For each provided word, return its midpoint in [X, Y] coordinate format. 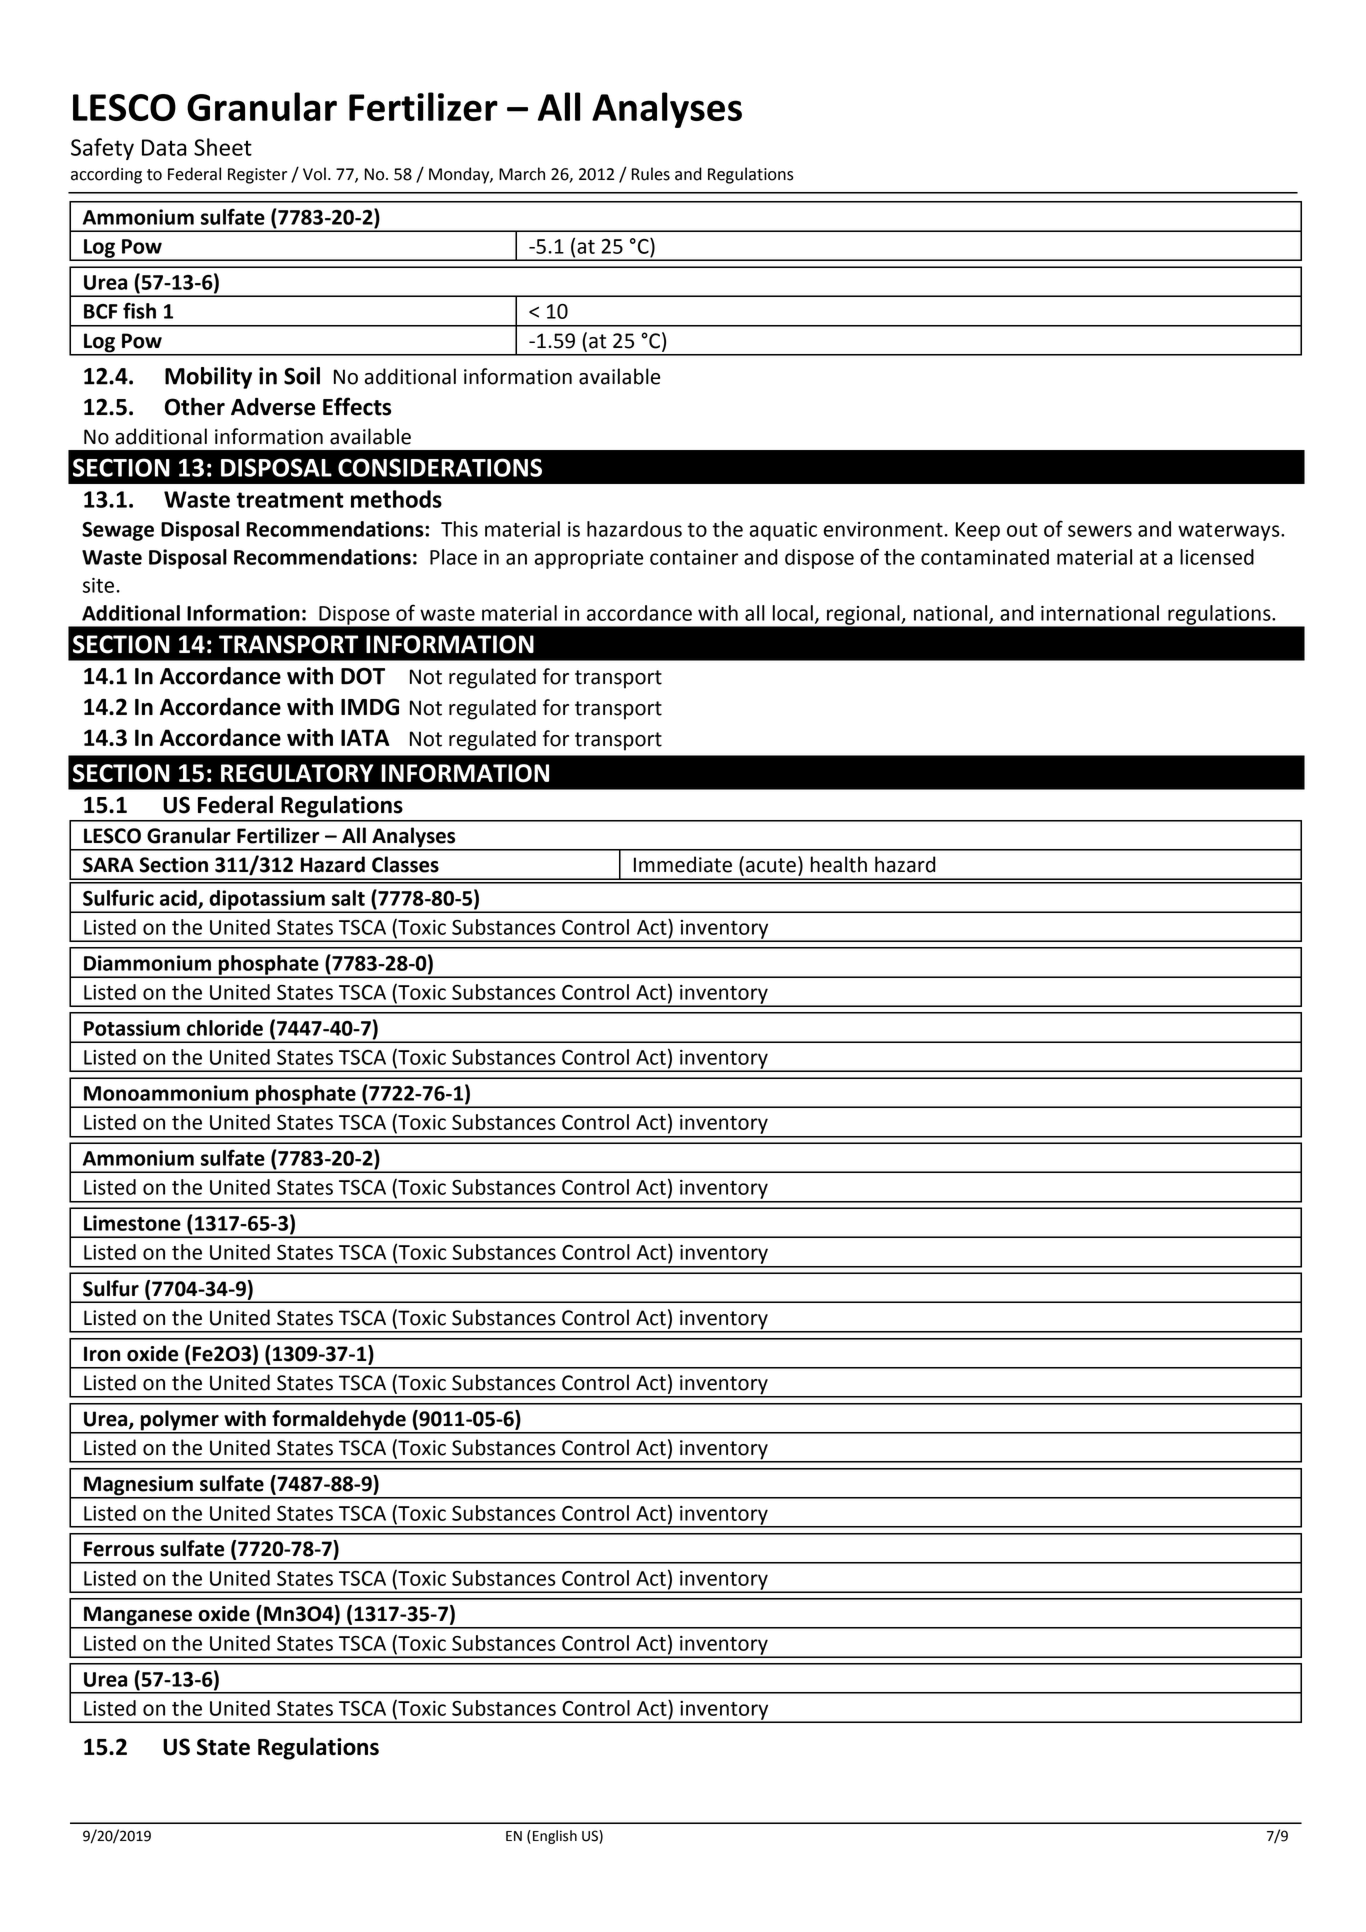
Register [257, 176]
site [100, 585]
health [839, 864]
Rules [651, 174]
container [694, 557]
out [1022, 530]
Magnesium [138, 1487]
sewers [1100, 531]
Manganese [138, 1617]
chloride [225, 1028]
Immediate [683, 864]
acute [771, 865]
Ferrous [119, 1549]
